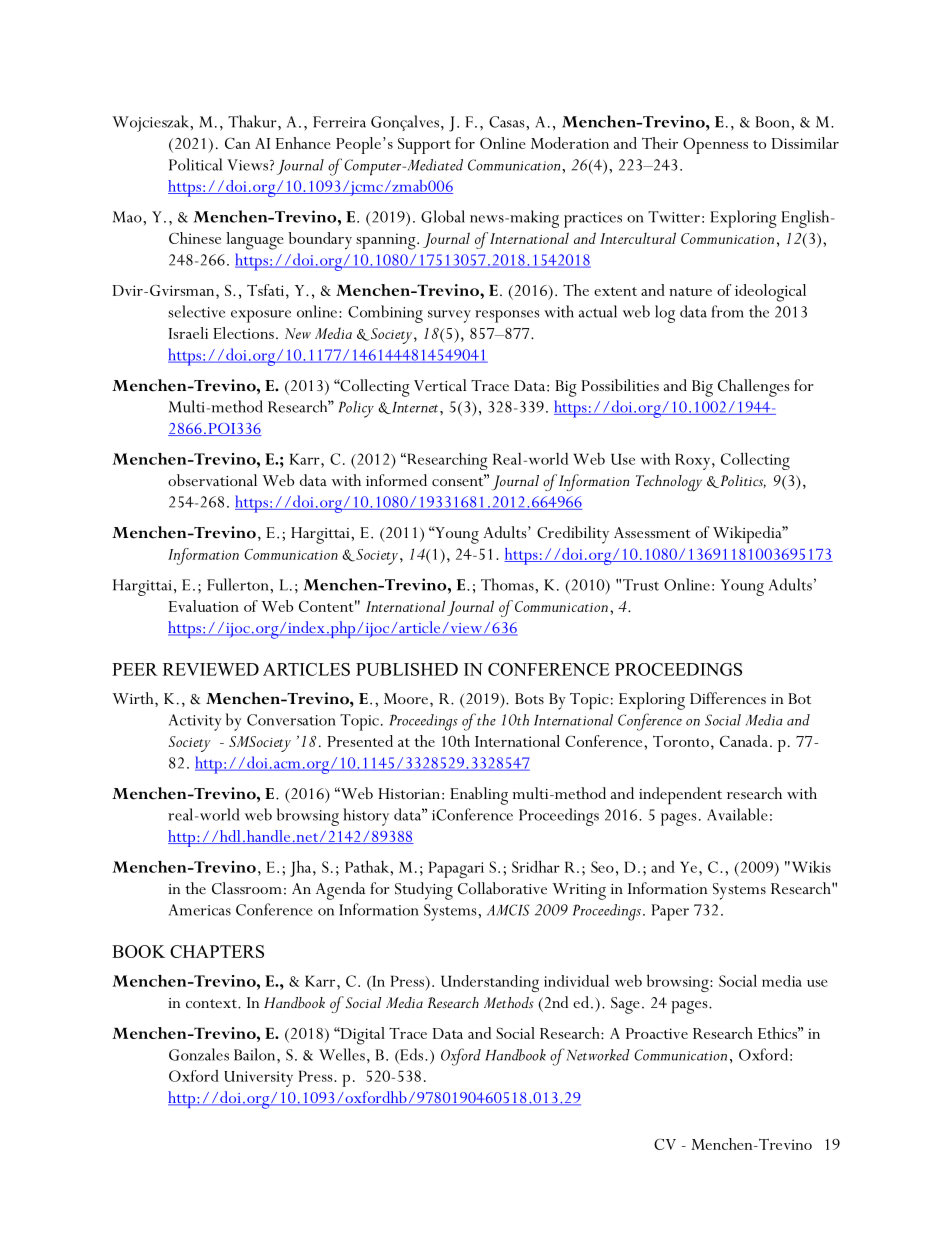  What do you see at coordinates (247, 888) in the screenshot?
I see `Classroom` at bounding box center [247, 888].
